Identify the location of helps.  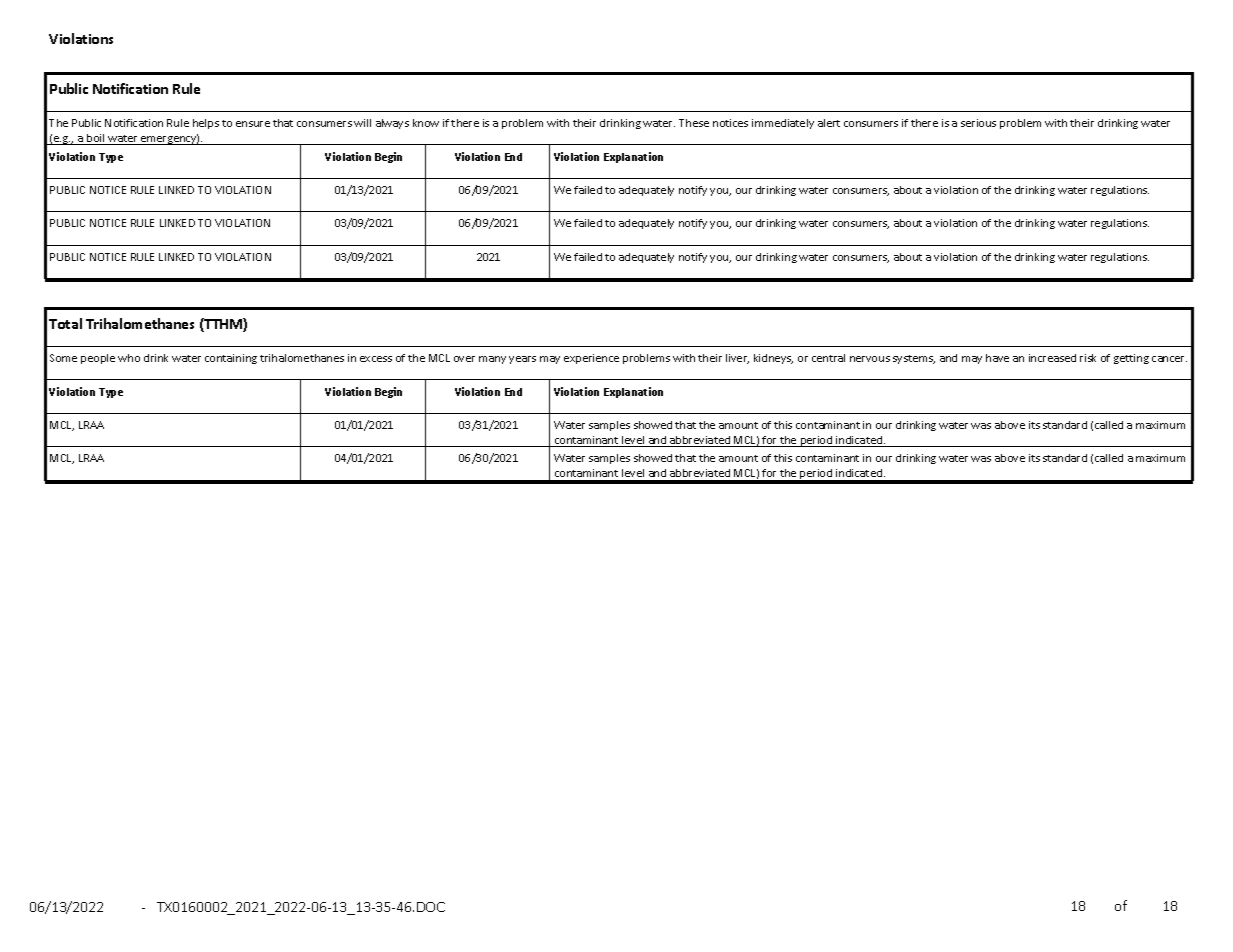
(206, 124).
